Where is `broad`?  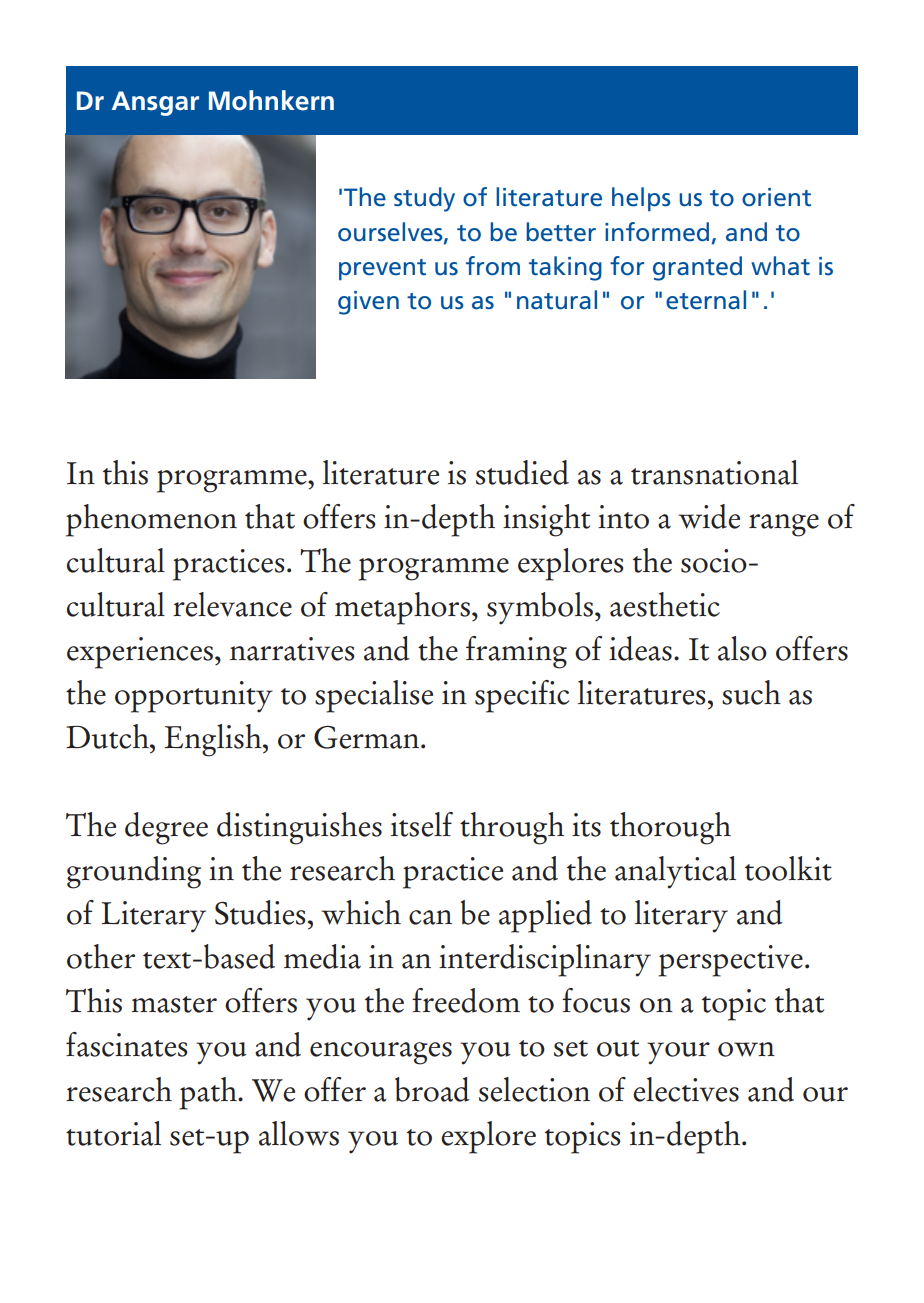
broad is located at coordinates (432, 1089).
